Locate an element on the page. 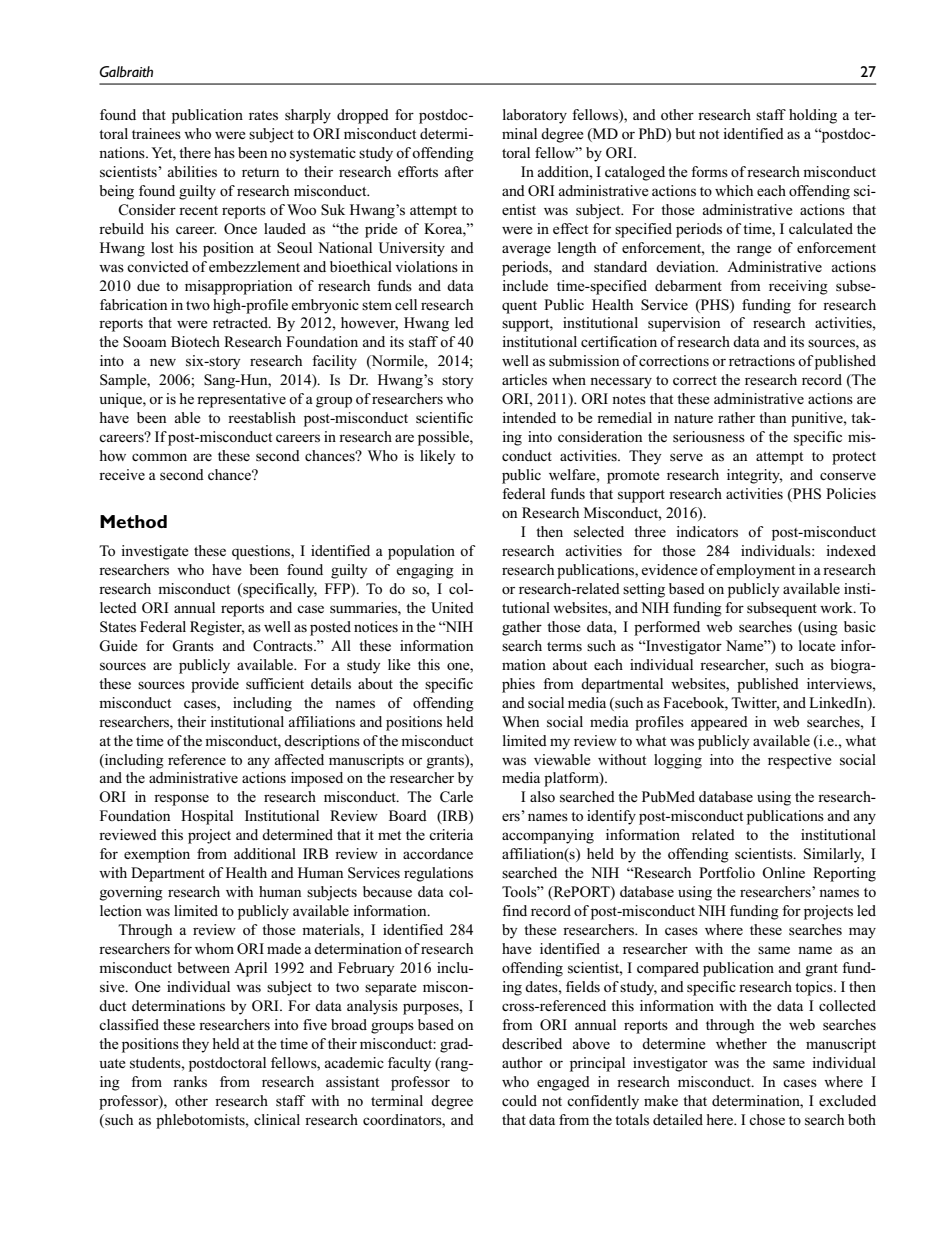 This page has width=952, height=1237. rates is located at coordinates (263, 116).
